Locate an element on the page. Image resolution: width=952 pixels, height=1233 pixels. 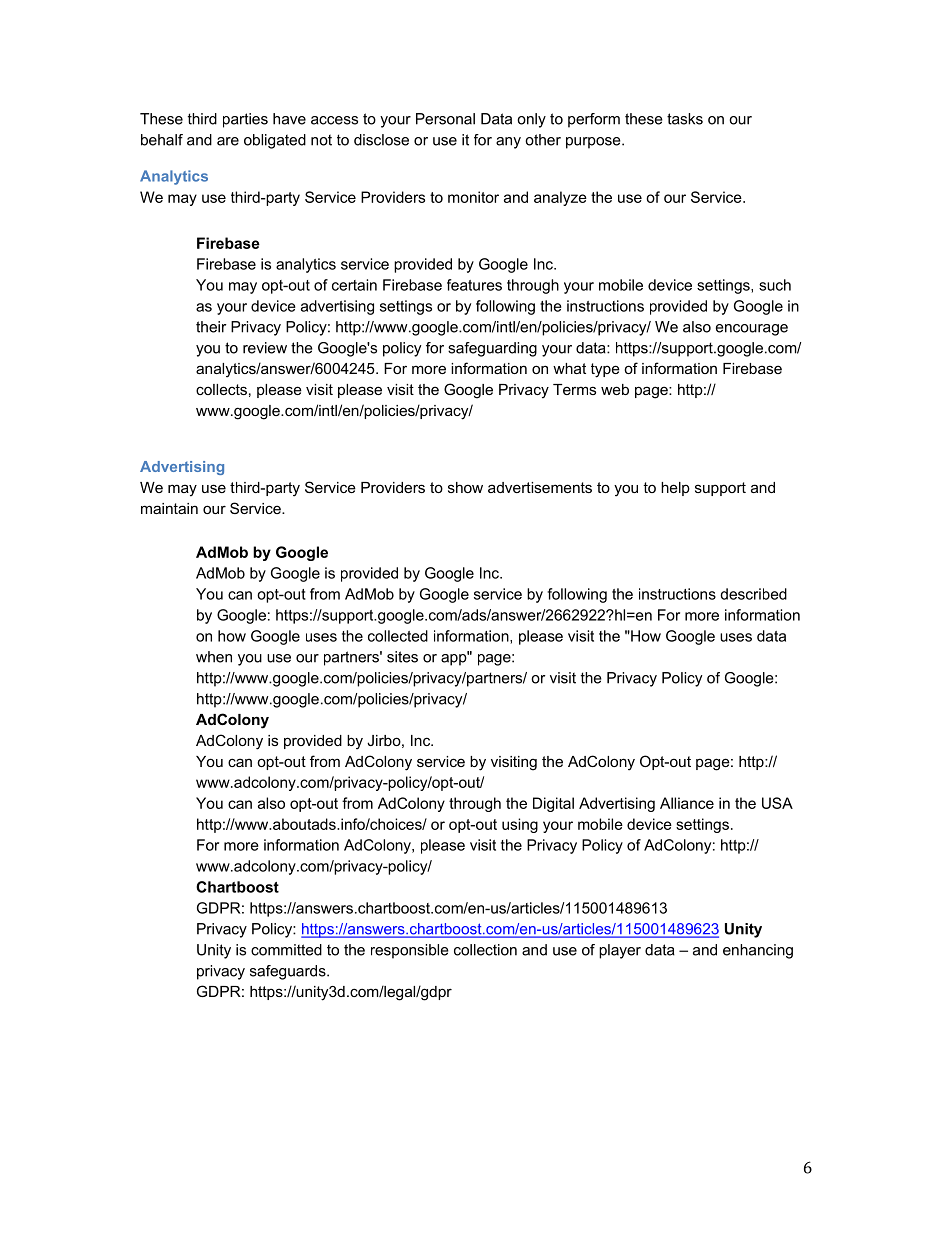
encourage is located at coordinates (752, 330).
